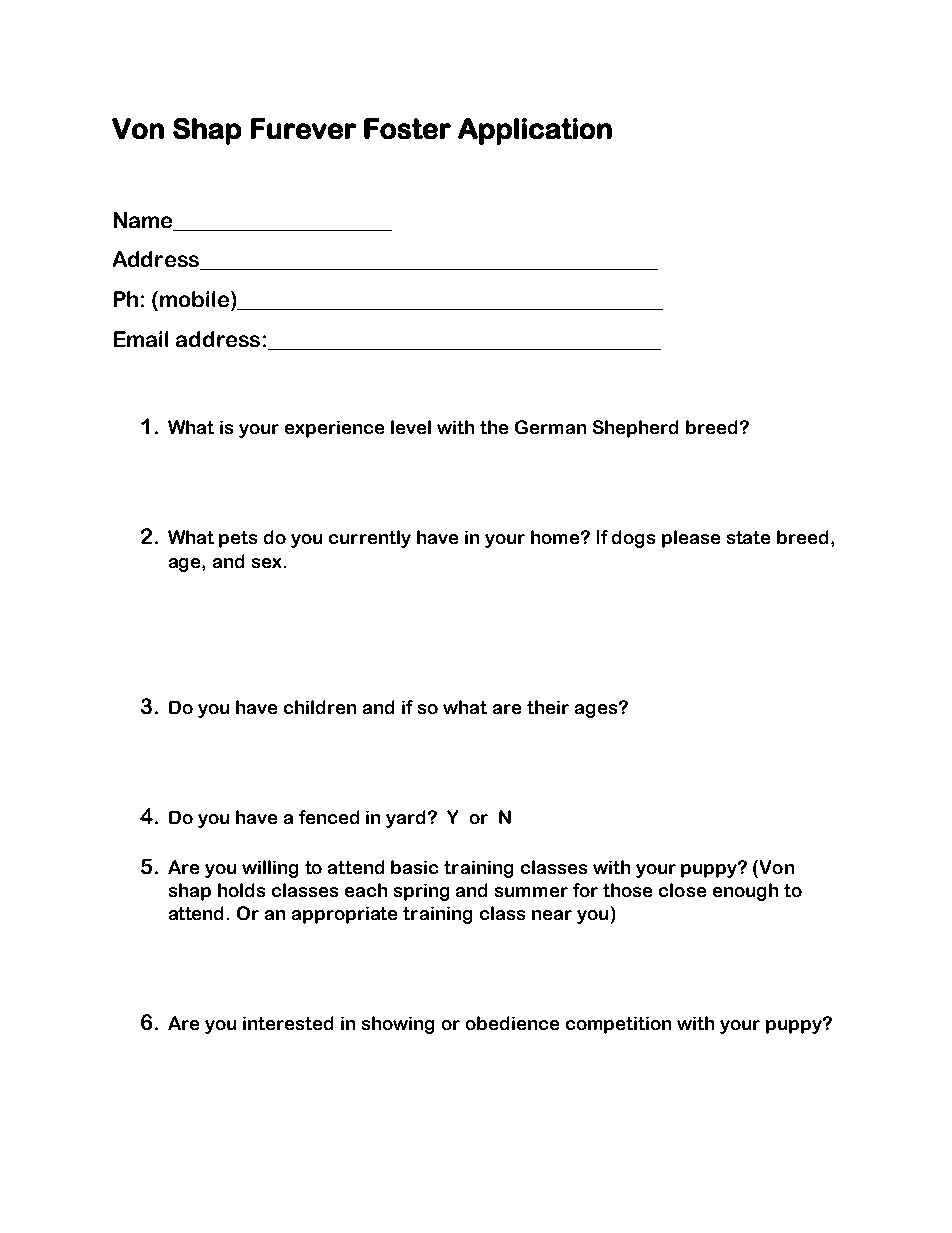 This screenshot has height=1233, width=952. What do you see at coordinates (266, 563) in the screenshot?
I see `sex` at bounding box center [266, 563].
